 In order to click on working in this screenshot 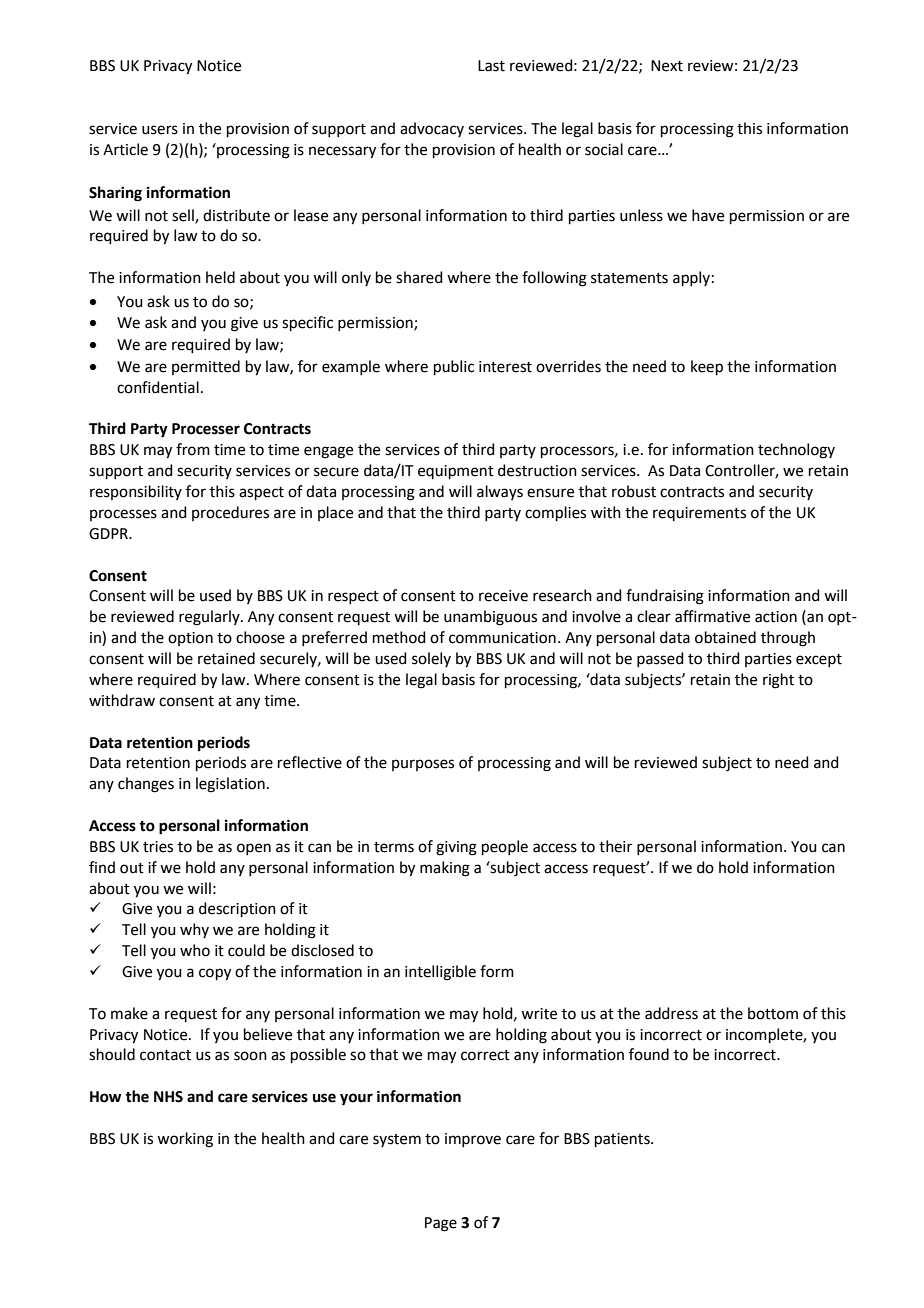, I will do `click(185, 1140)`.
